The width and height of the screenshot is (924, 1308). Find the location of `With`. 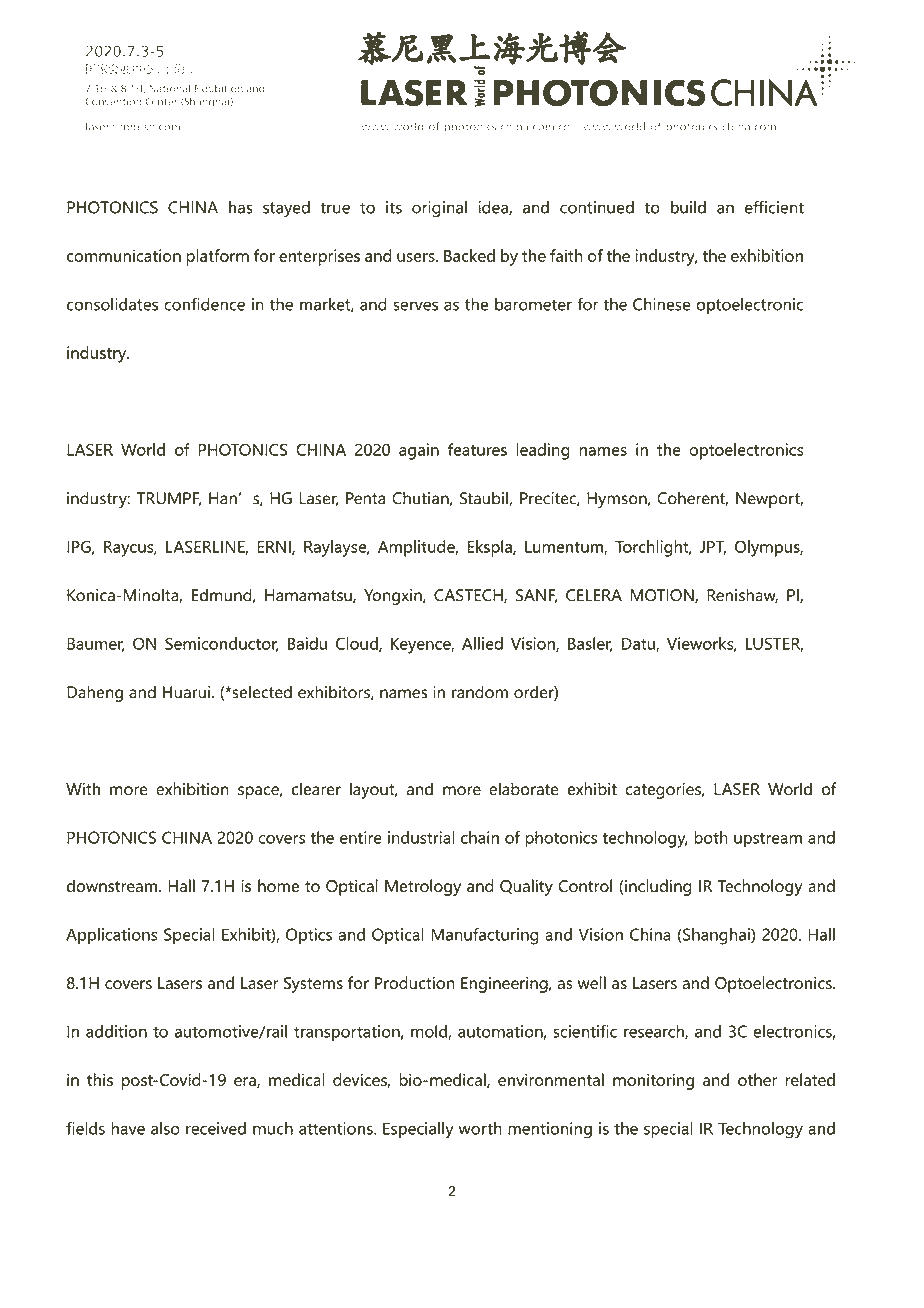

With is located at coordinates (83, 788).
